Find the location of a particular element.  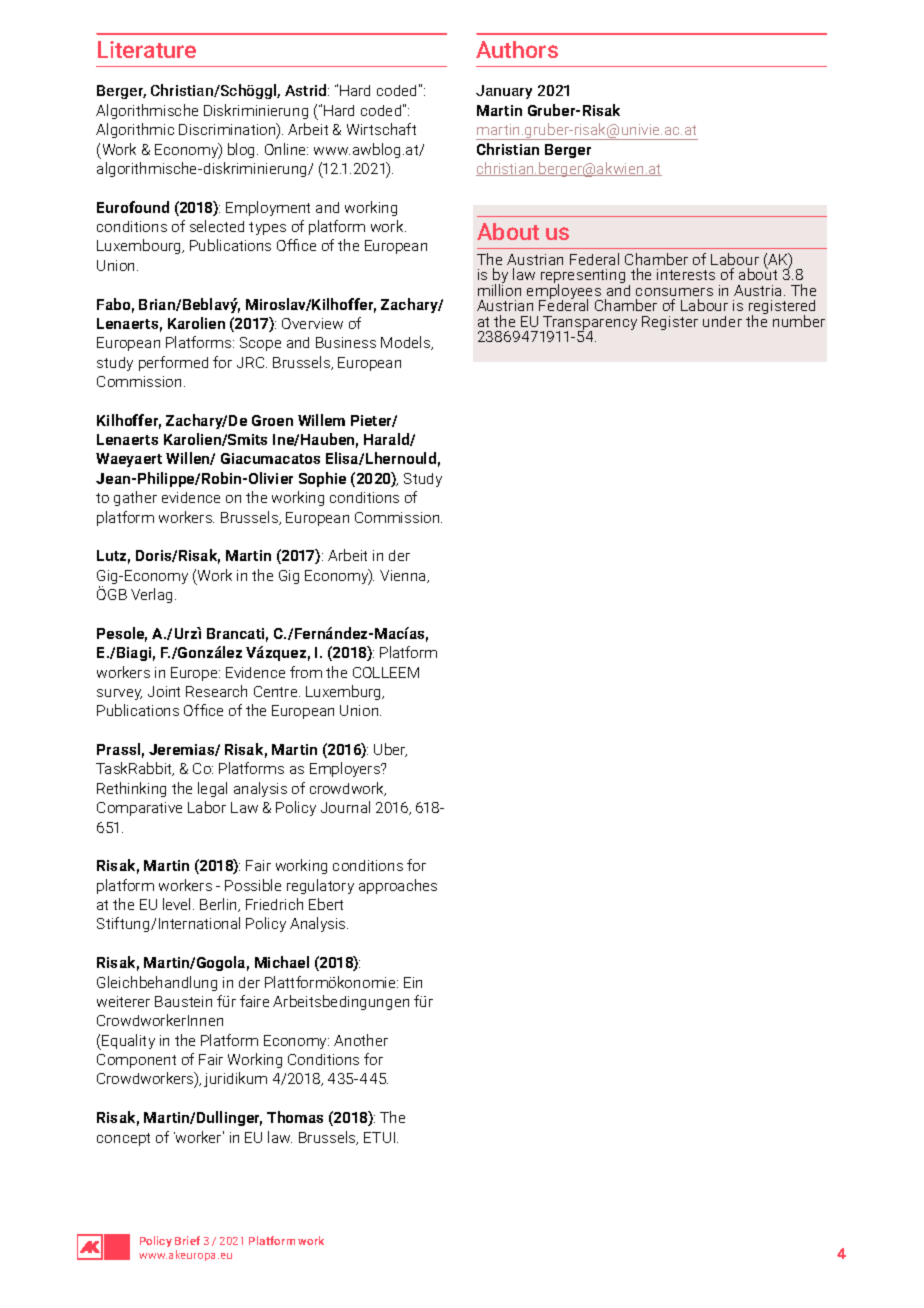

Ebert is located at coordinates (326, 904).
